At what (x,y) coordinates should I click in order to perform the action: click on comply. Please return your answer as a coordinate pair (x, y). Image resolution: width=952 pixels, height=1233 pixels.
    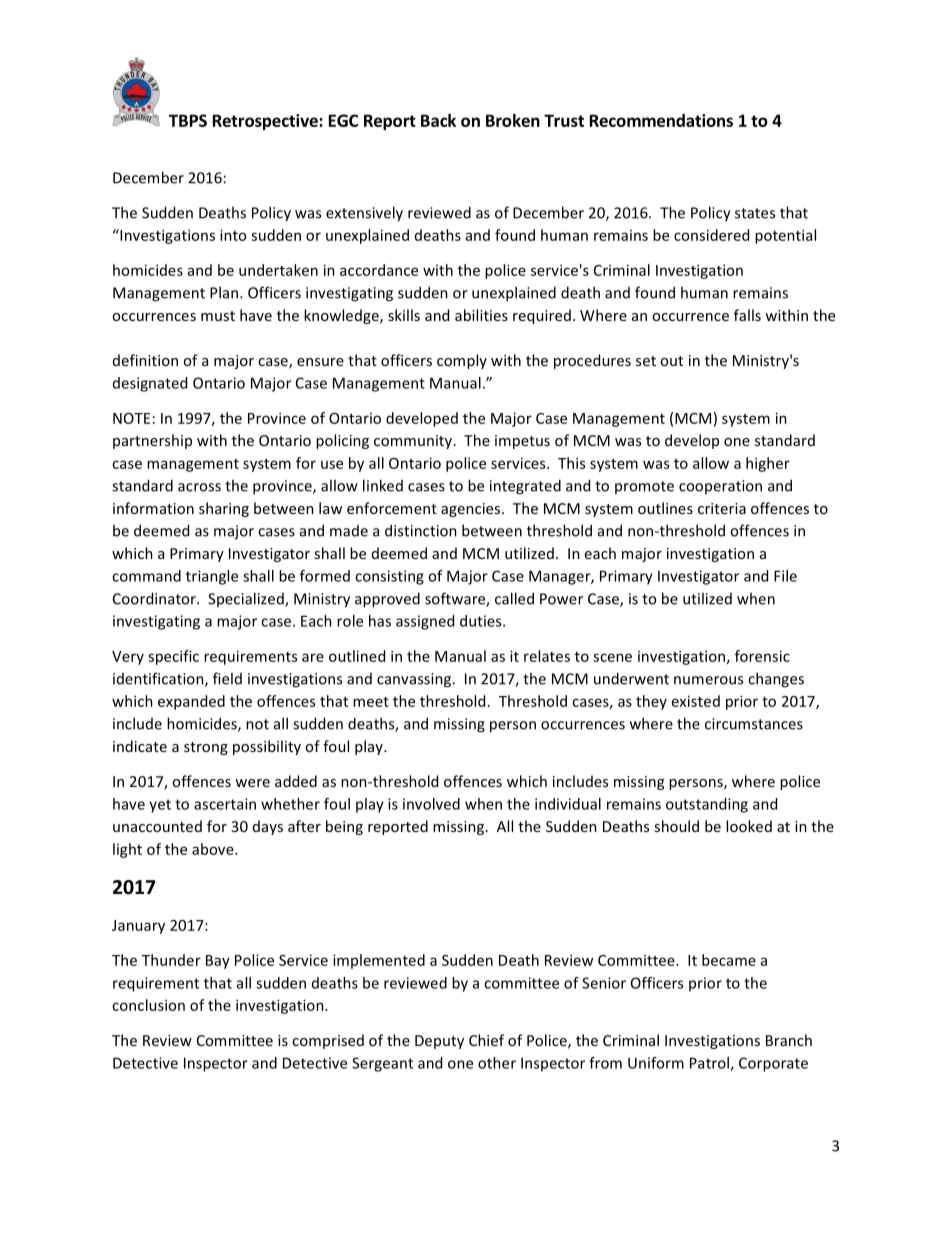
    Looking at the image, I should click on (462, 361).
